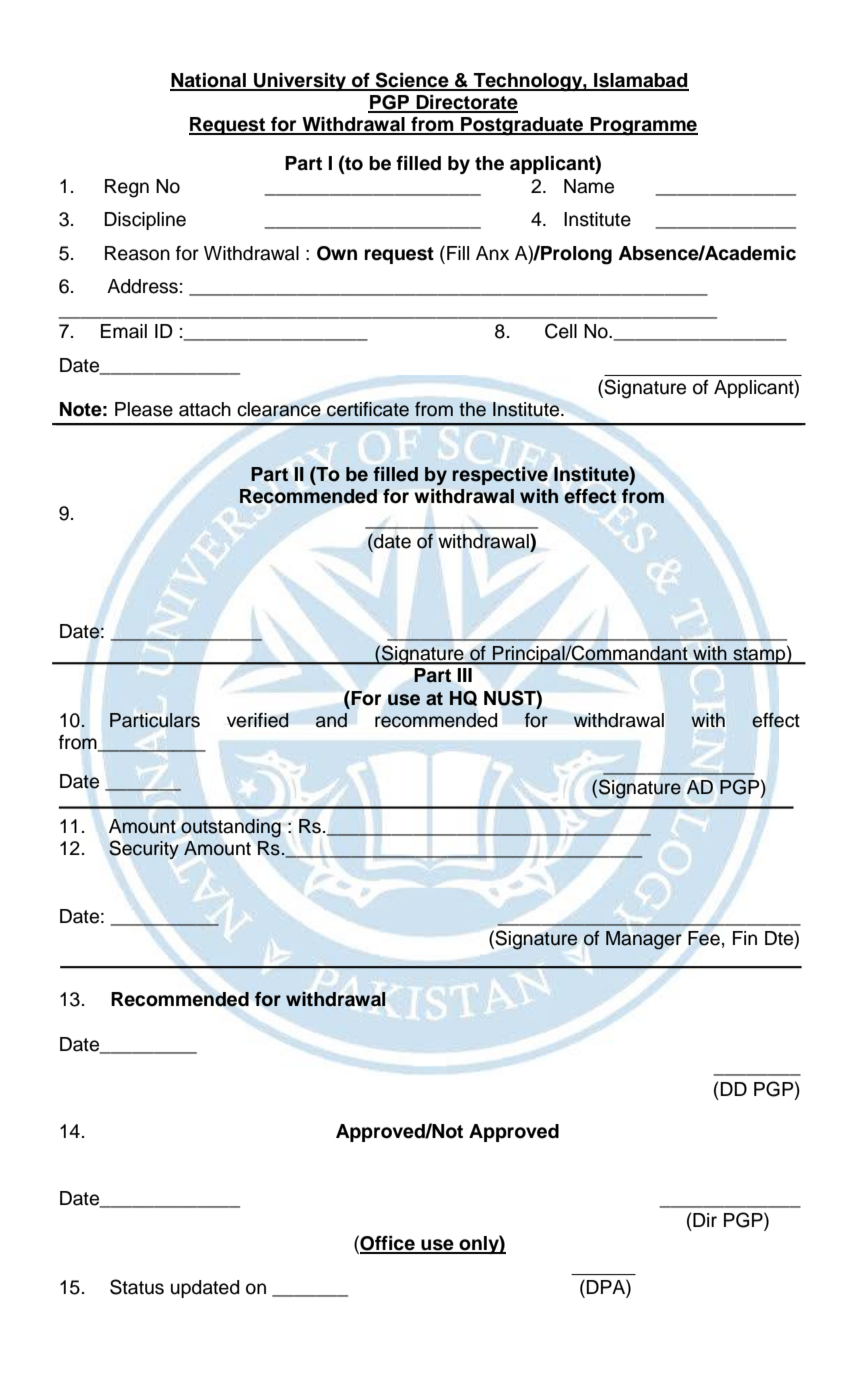  What do you see at coordinates (704, 938) in the page?
I see `Fee` at bounding box center [704, 938].
